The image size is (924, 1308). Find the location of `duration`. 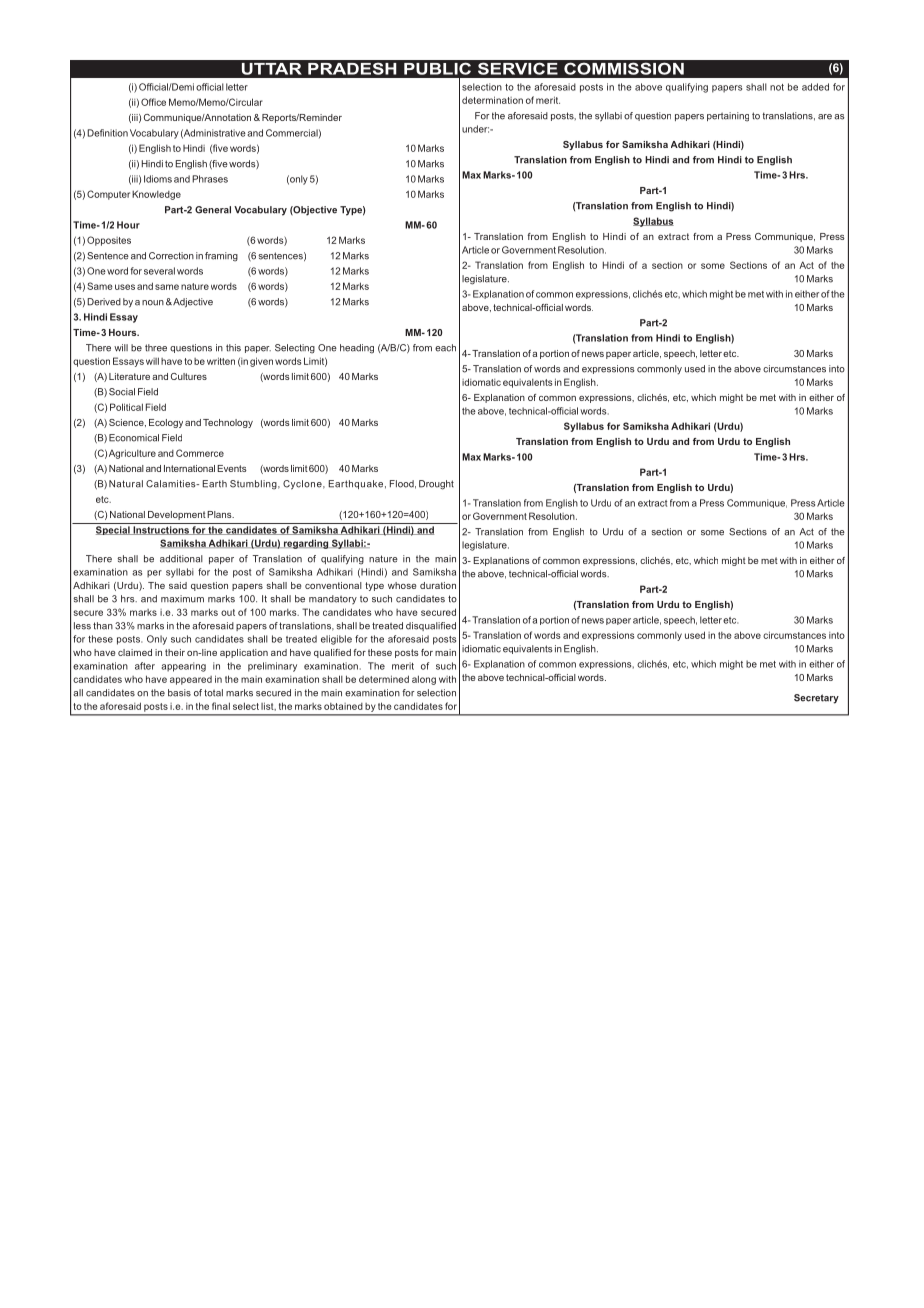

duration is located at coordinates (438, 585).
